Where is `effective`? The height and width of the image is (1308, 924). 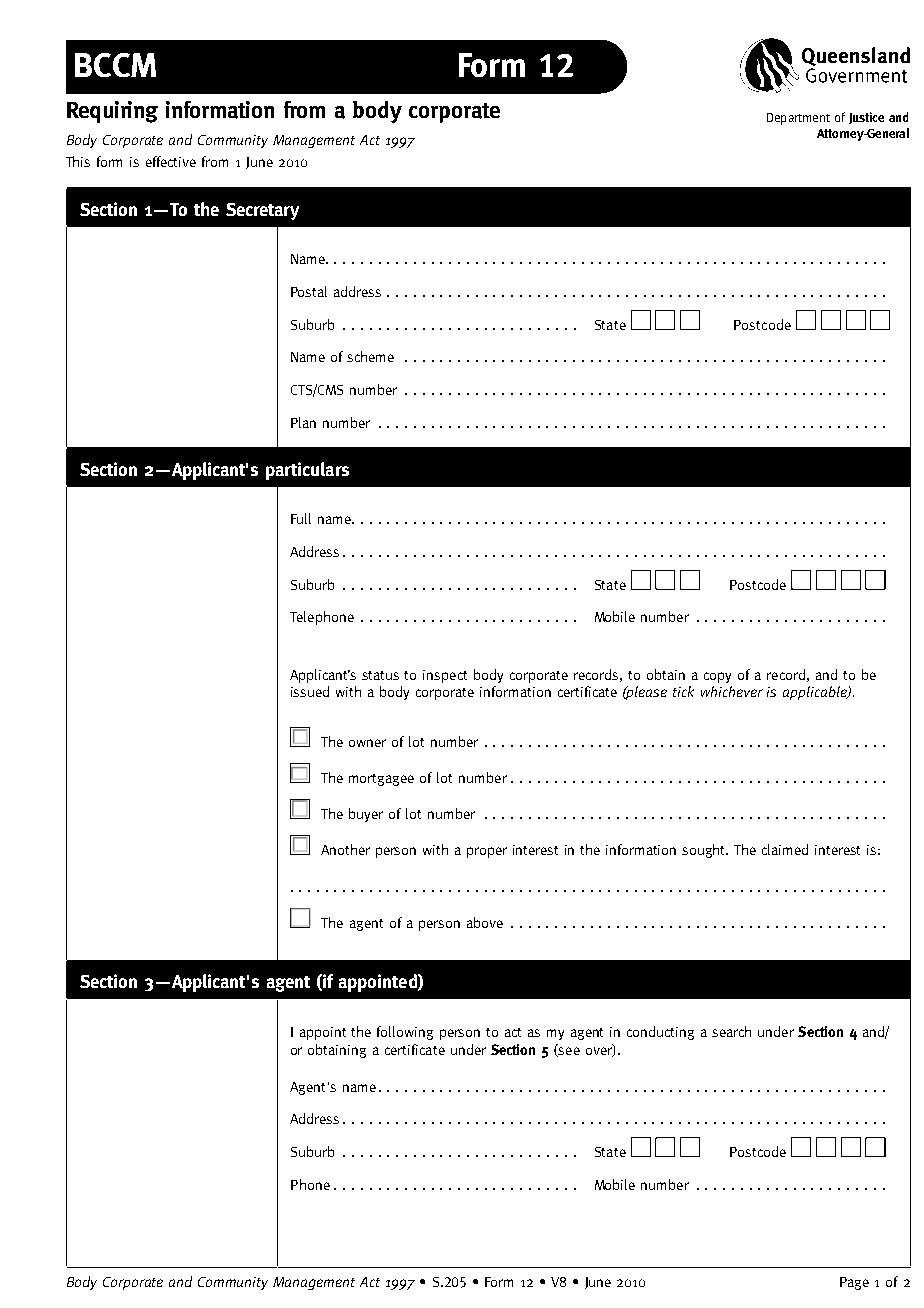 effective is located at coordinates (171, 161).
